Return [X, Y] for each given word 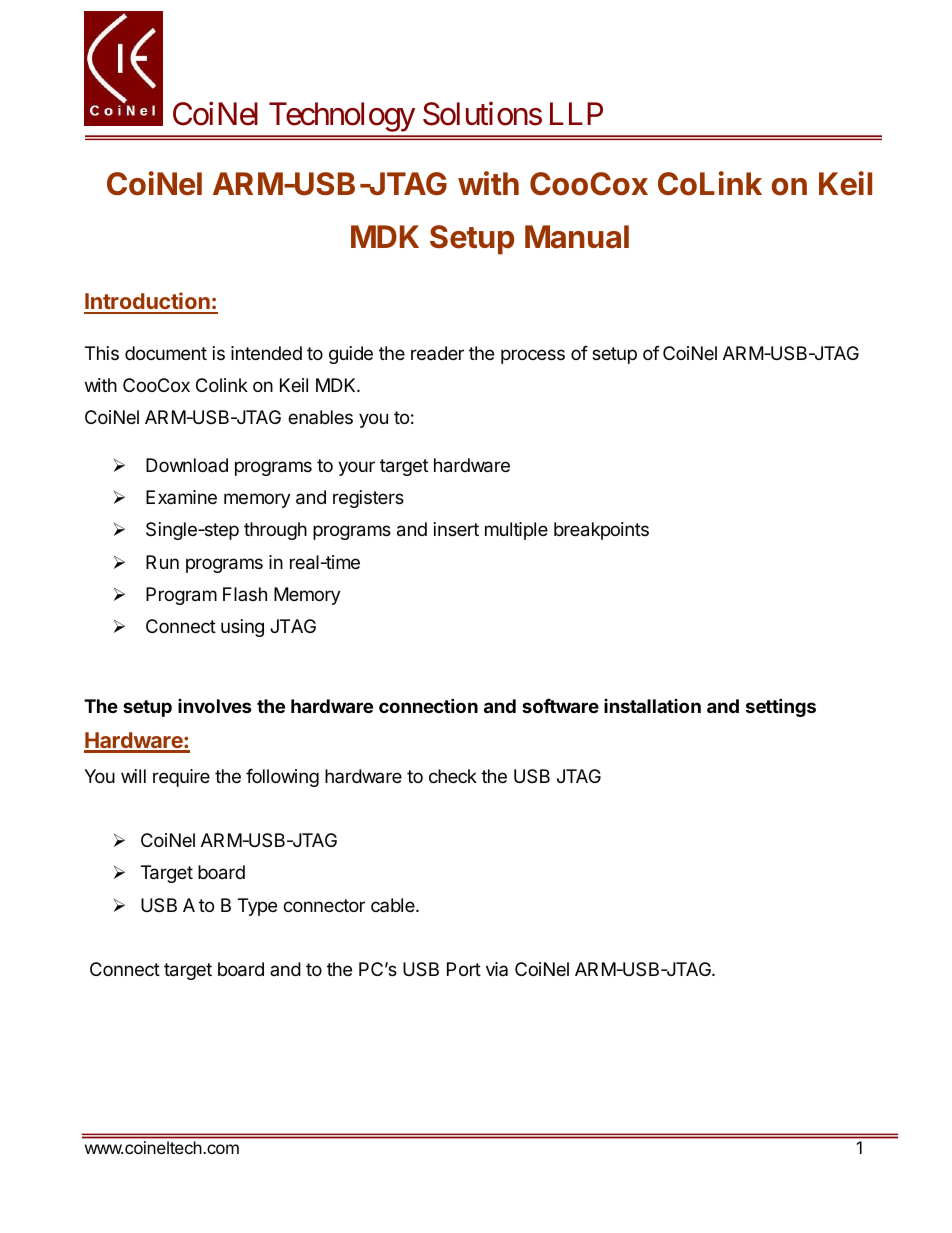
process [533, 356]
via [497, 969]
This [102, 353]
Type [257, 907]
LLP [576, 114]
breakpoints [601, 531]
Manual [577, 237]
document [166, 353]
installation [652, 706]
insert [456, 529]
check [453, 776]
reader [437, 353]
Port [464, 969]
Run [162, 562]
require [181, 778]
